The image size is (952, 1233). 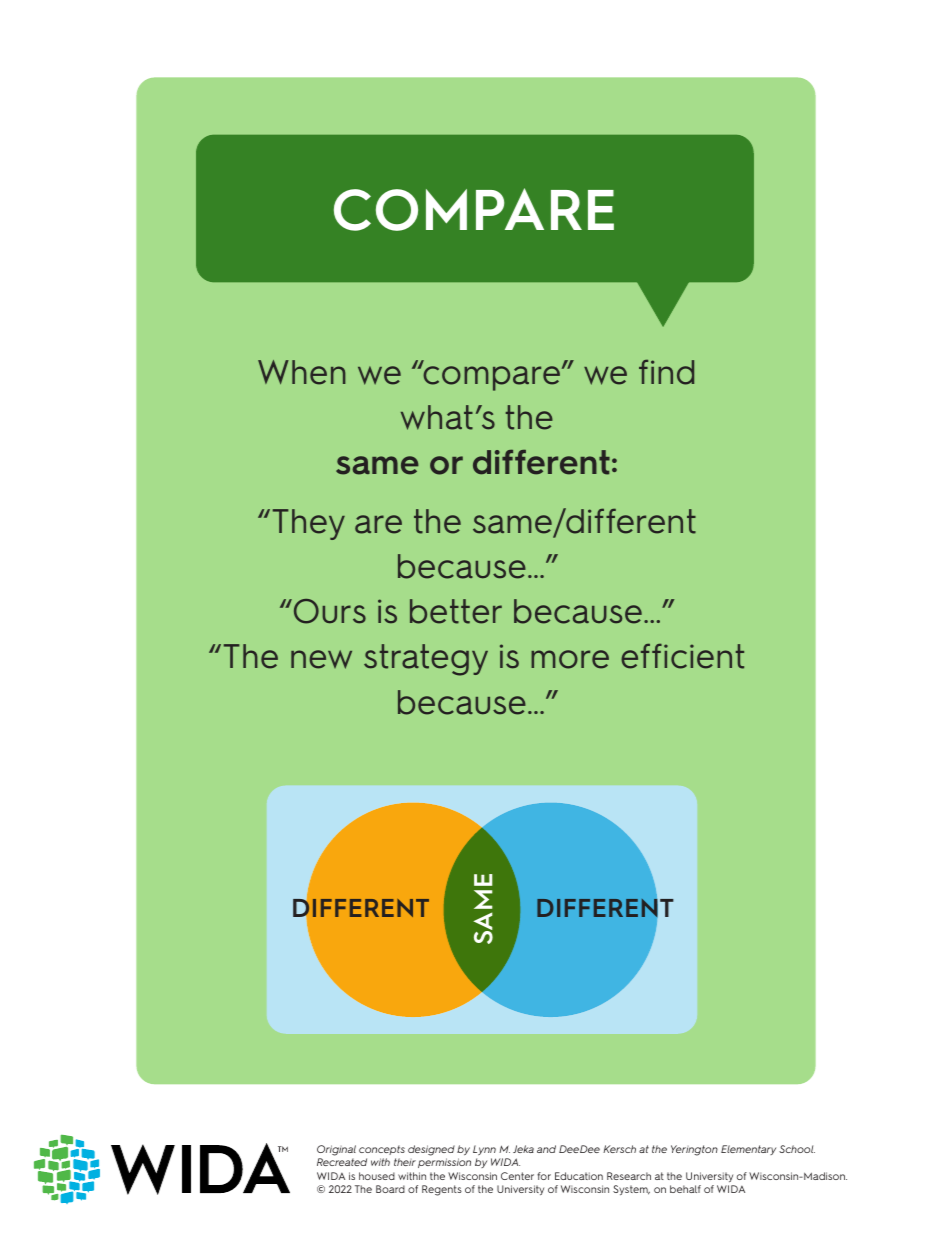 What do you see at coordinates (321, 659) in the screenshot?
I see `new` at bounding box center [321, 659].
